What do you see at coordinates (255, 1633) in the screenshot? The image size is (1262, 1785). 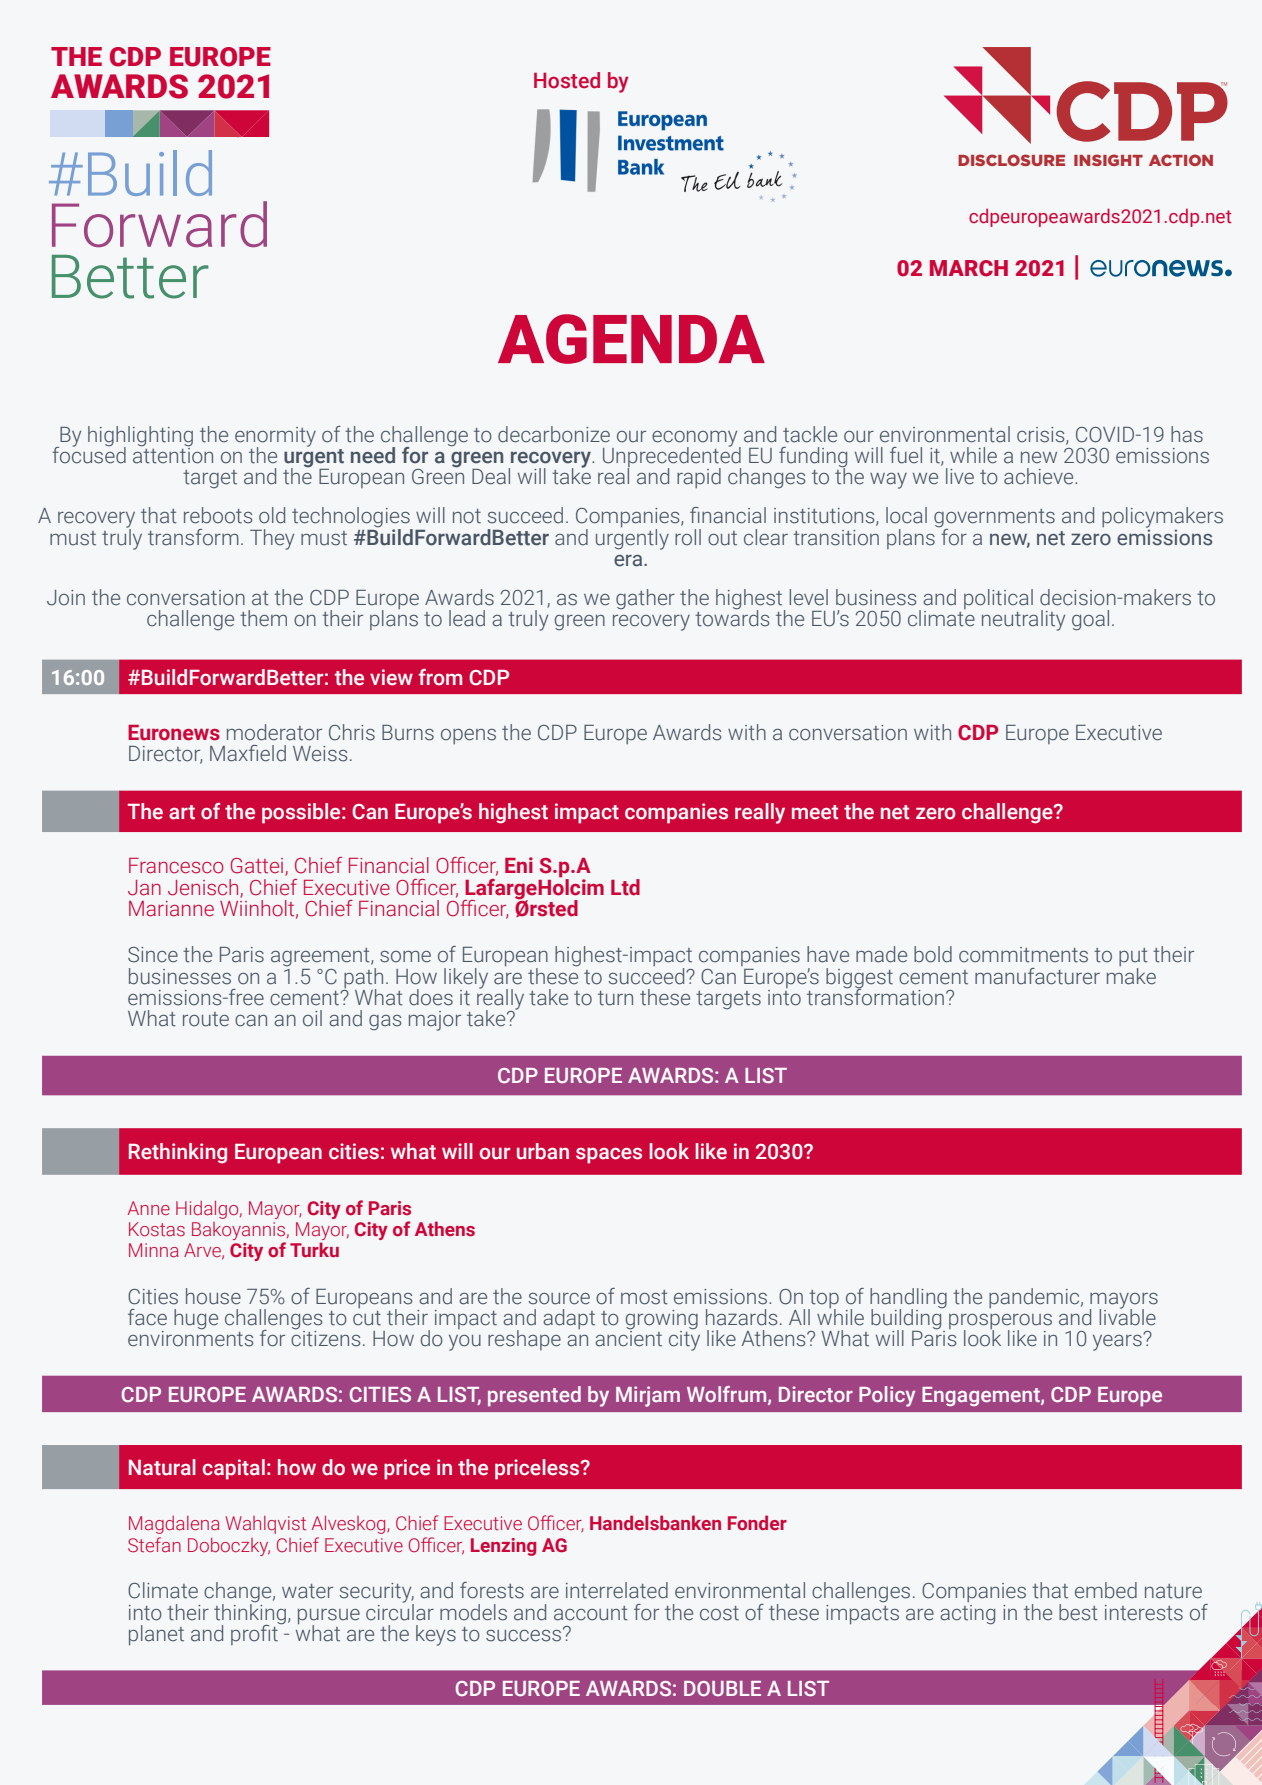 I see `profit` at bounding box center [255, 1633].
